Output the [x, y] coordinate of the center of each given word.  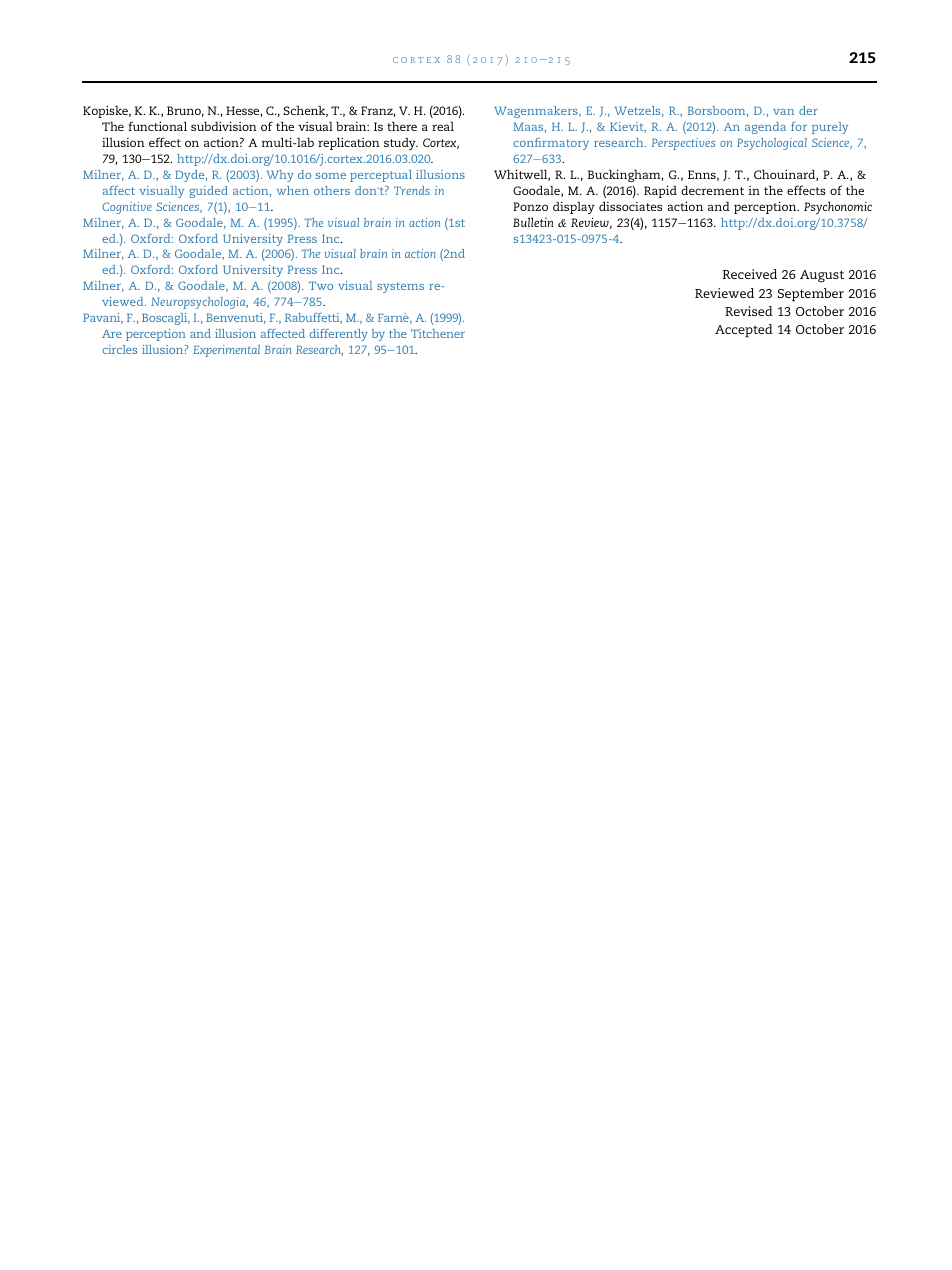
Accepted [744, 330]
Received [750, 274]
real [443, 126]
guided [208, 192]
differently [339, 335]
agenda [765, 128]
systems [400, 287]
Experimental [226, 351]
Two [321, 285]
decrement [712, 190]
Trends [412, 190]
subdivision [224, 126]
